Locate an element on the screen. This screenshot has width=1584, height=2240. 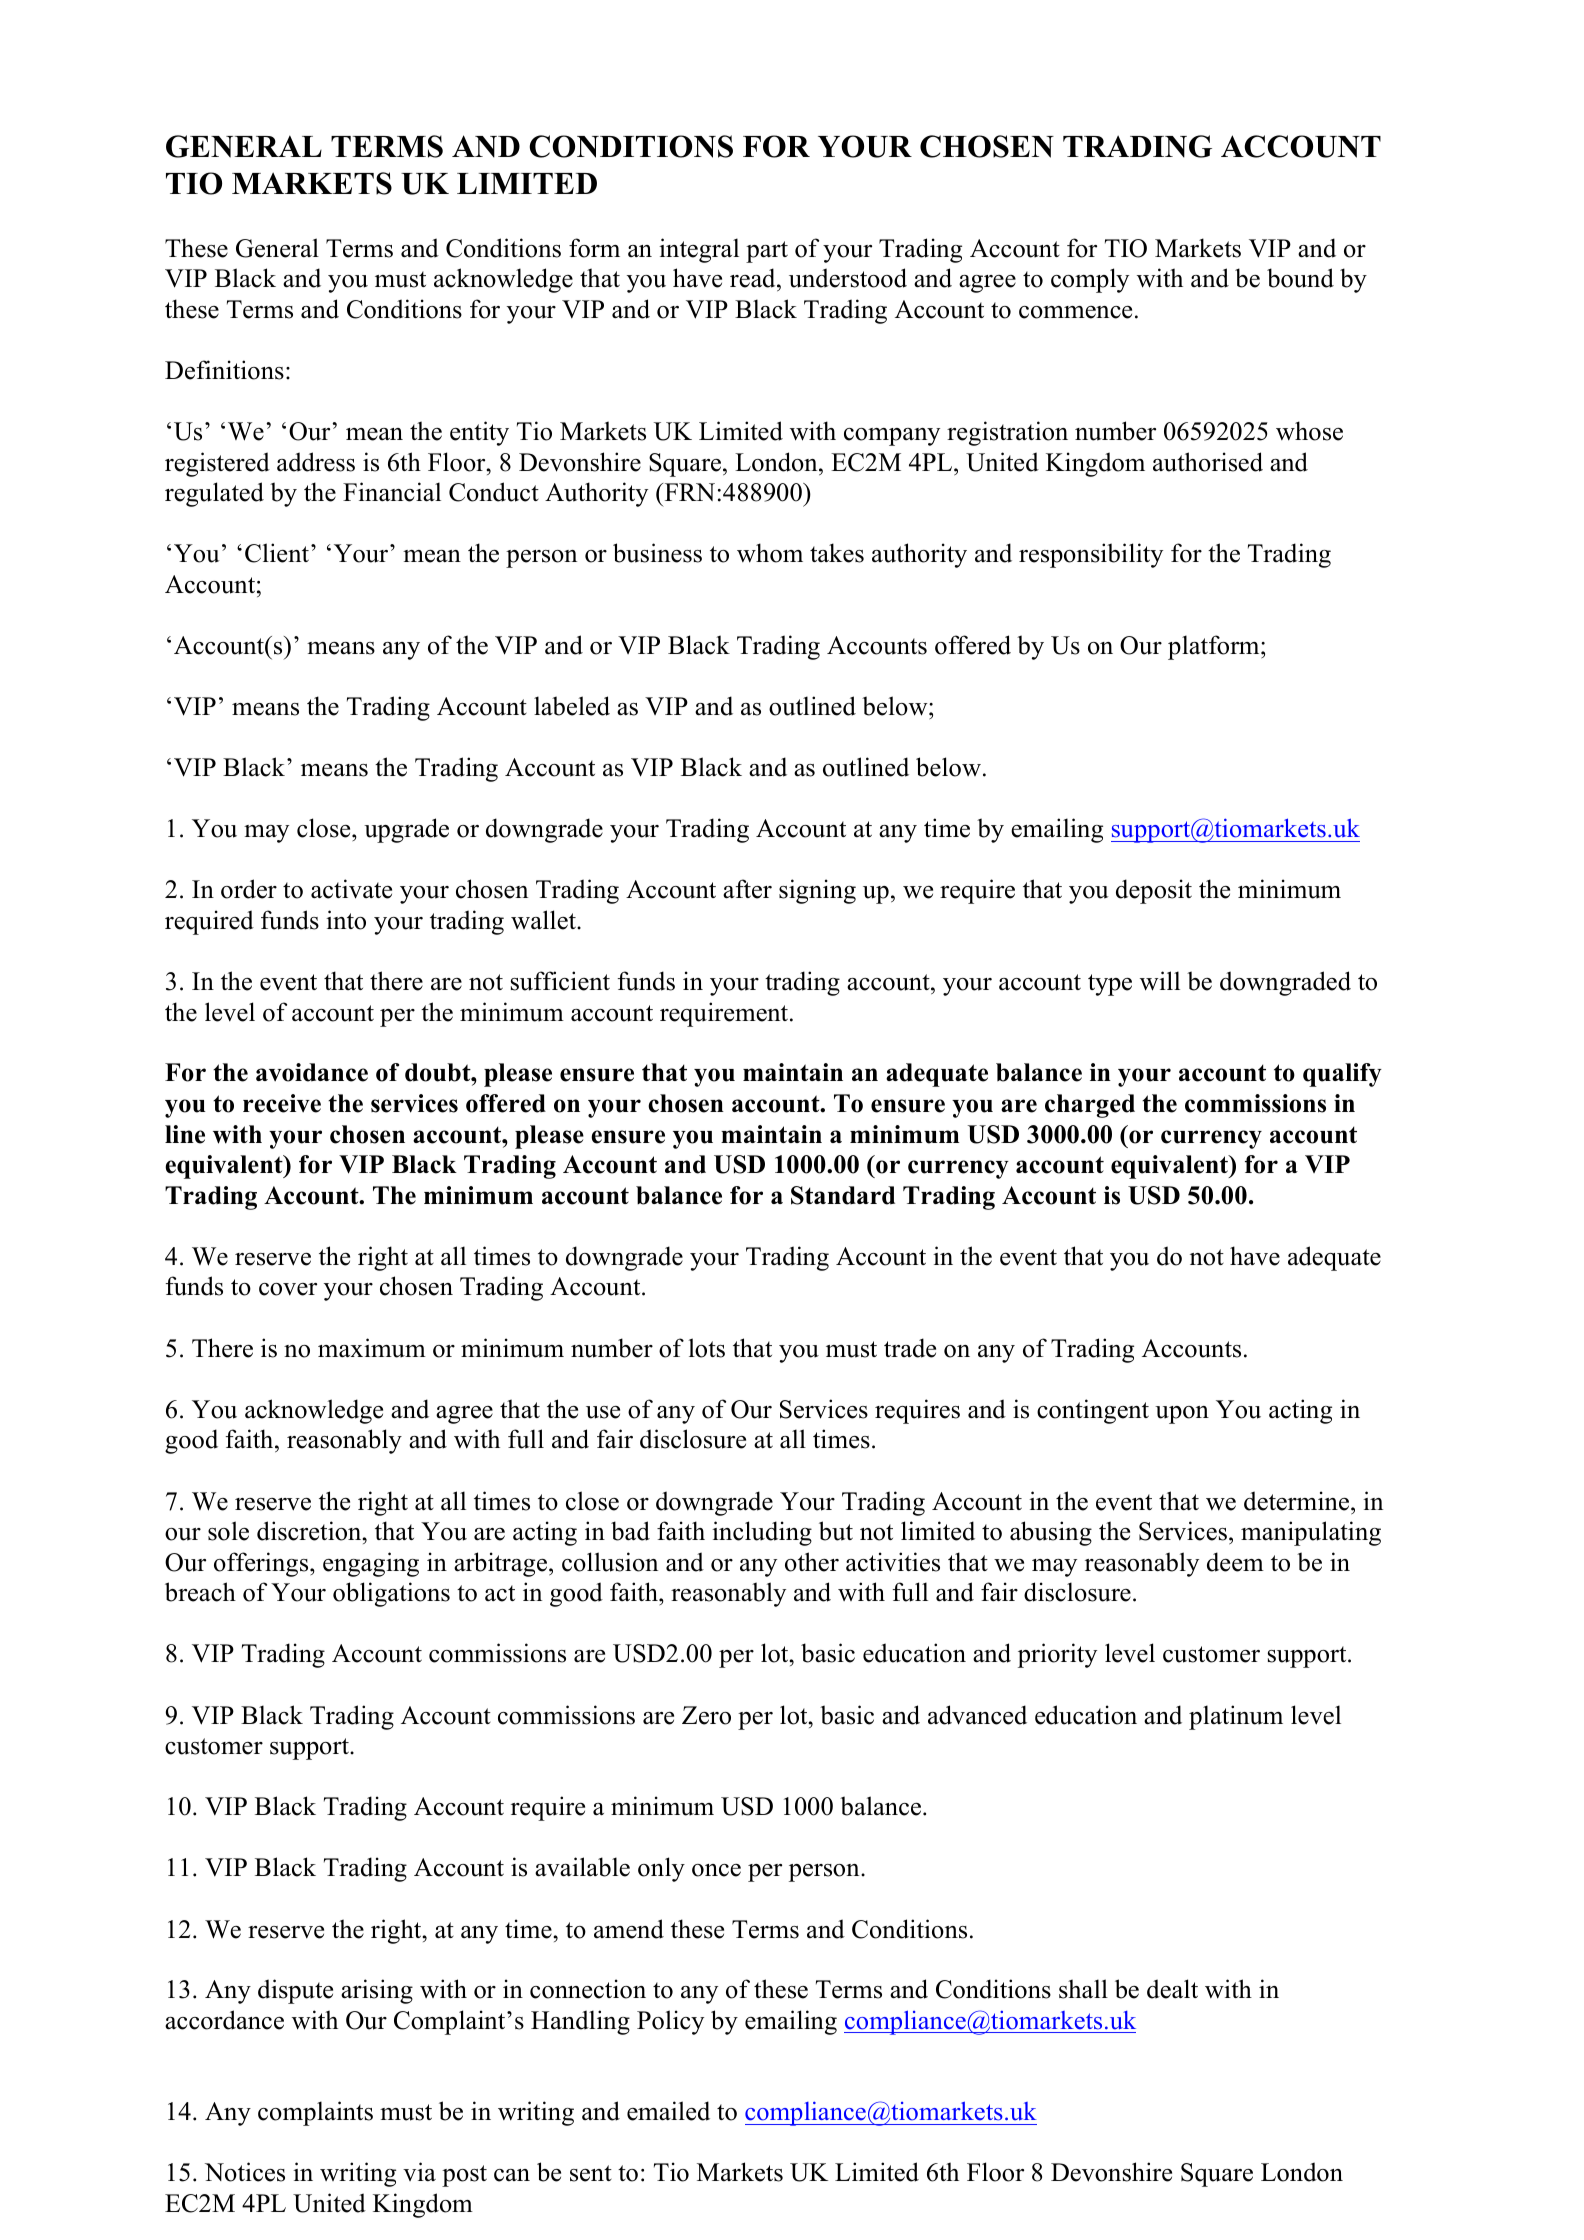
bound is located at coordinates (1300, 278).
